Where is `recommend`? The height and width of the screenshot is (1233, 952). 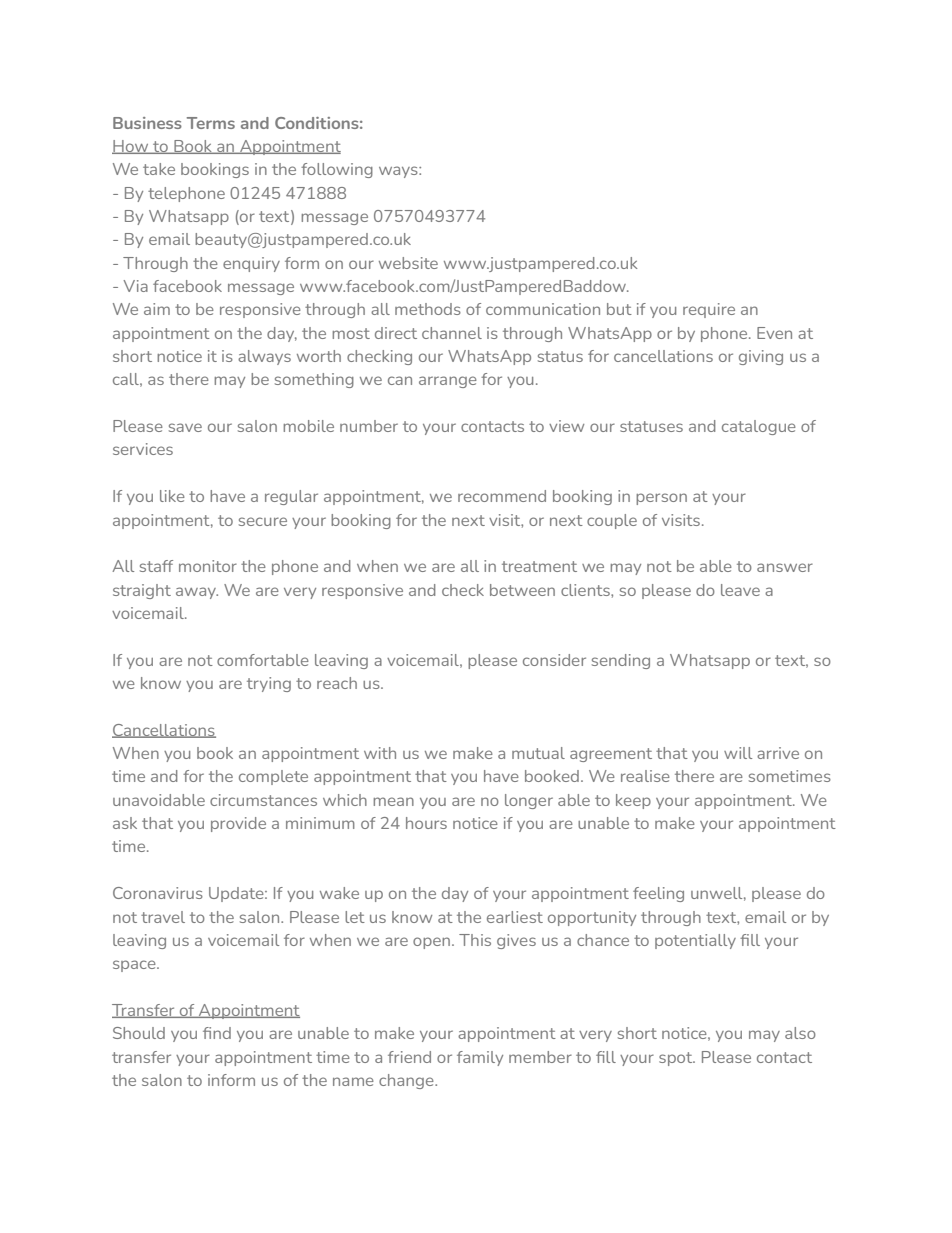
recommend is located at coordinates (502, 496).
